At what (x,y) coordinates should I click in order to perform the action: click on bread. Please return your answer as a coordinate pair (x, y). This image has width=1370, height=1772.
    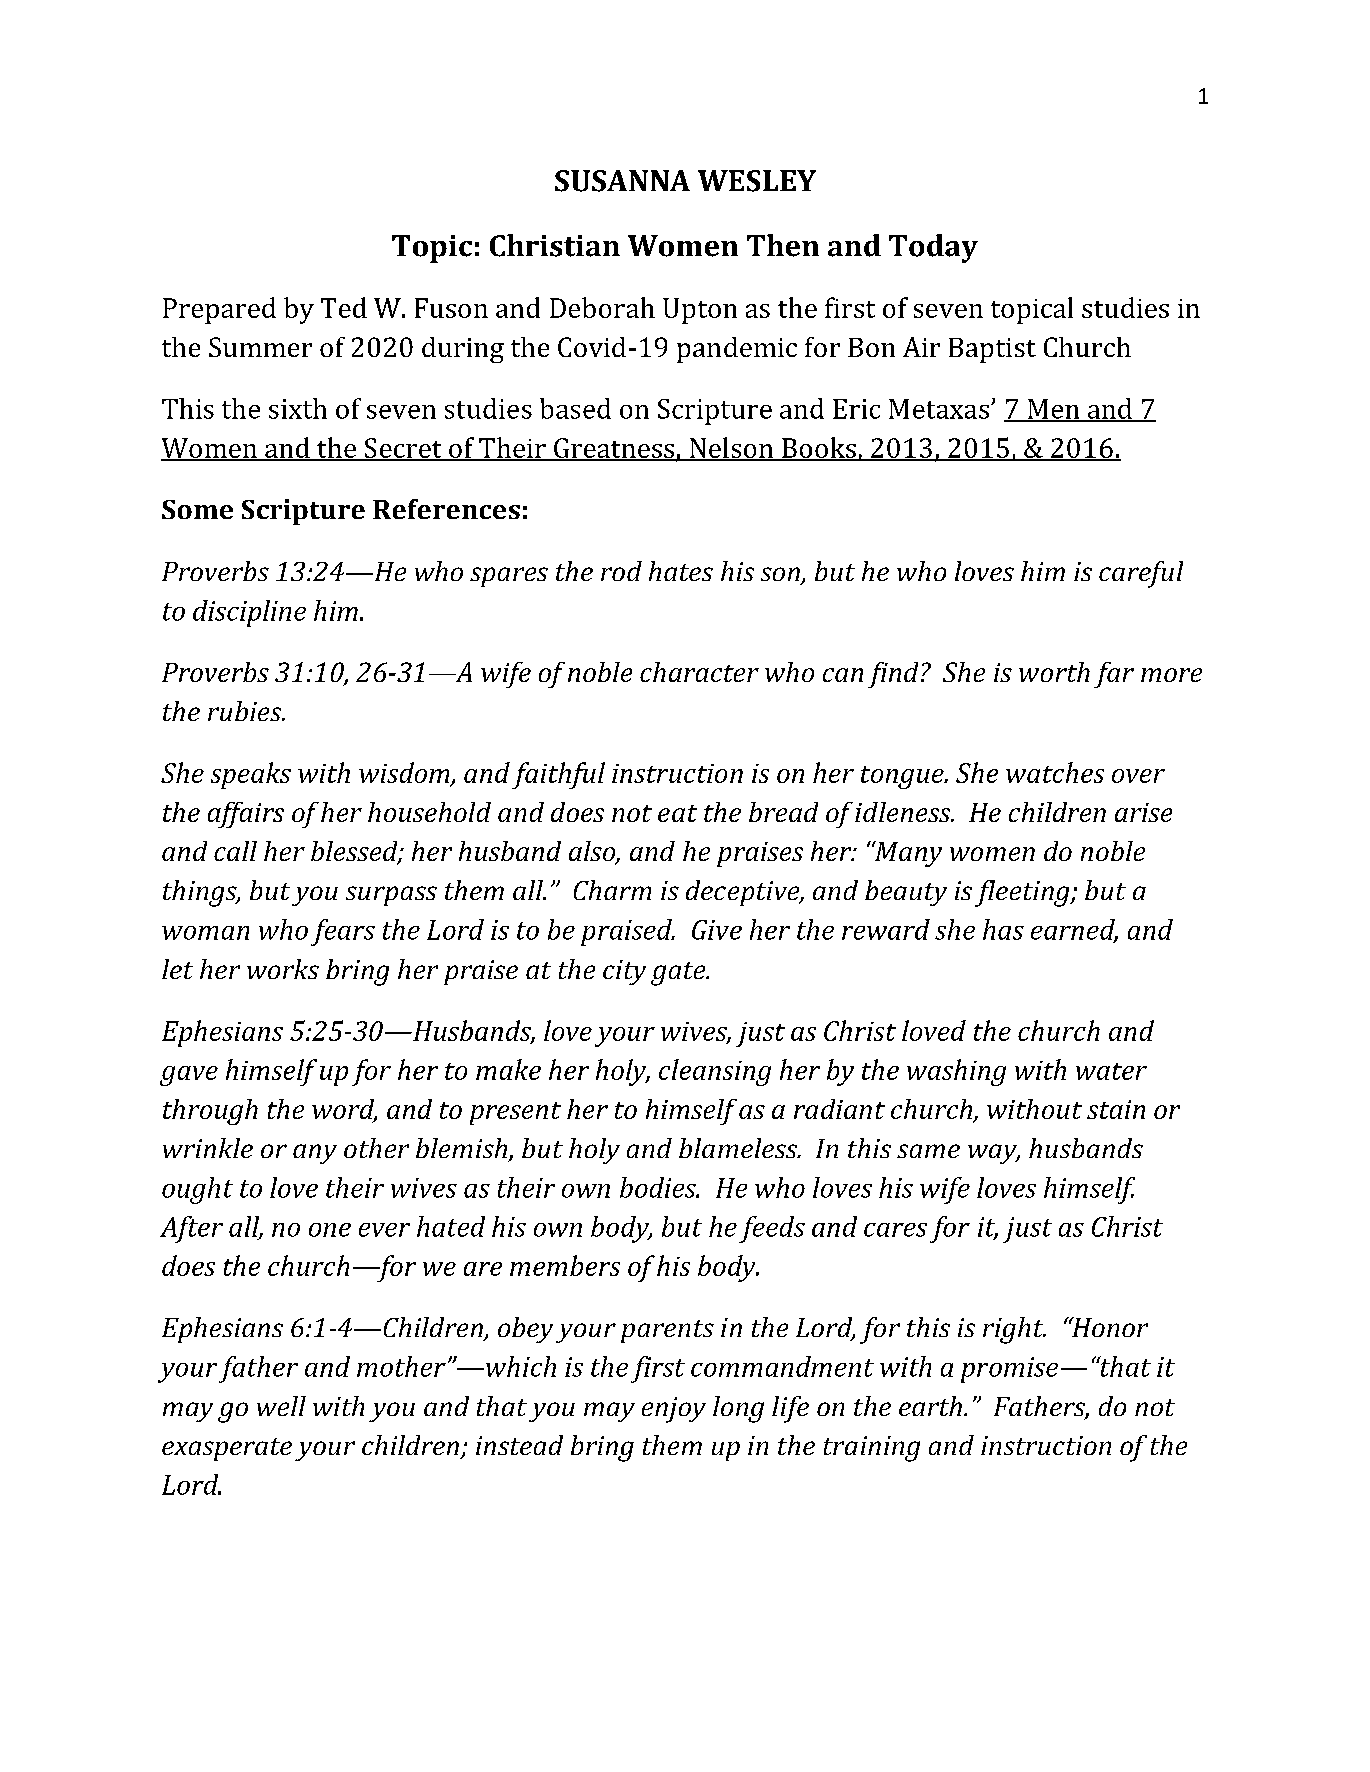
    Looking at the image, I should click on (783, 812).
